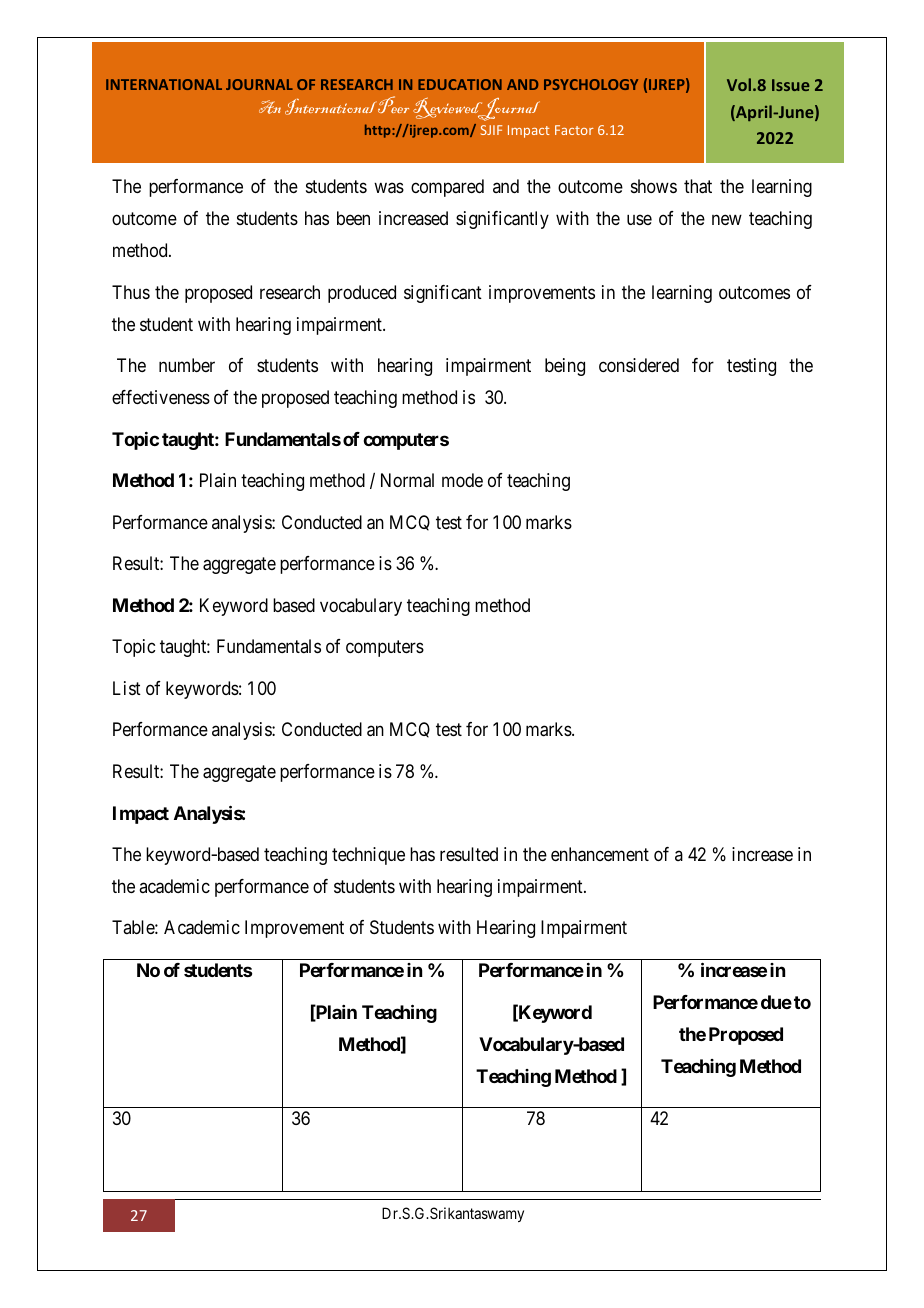  Describe the element at coordinates (449, 109) in the screenshot. I see `Reviewed` at that location.
